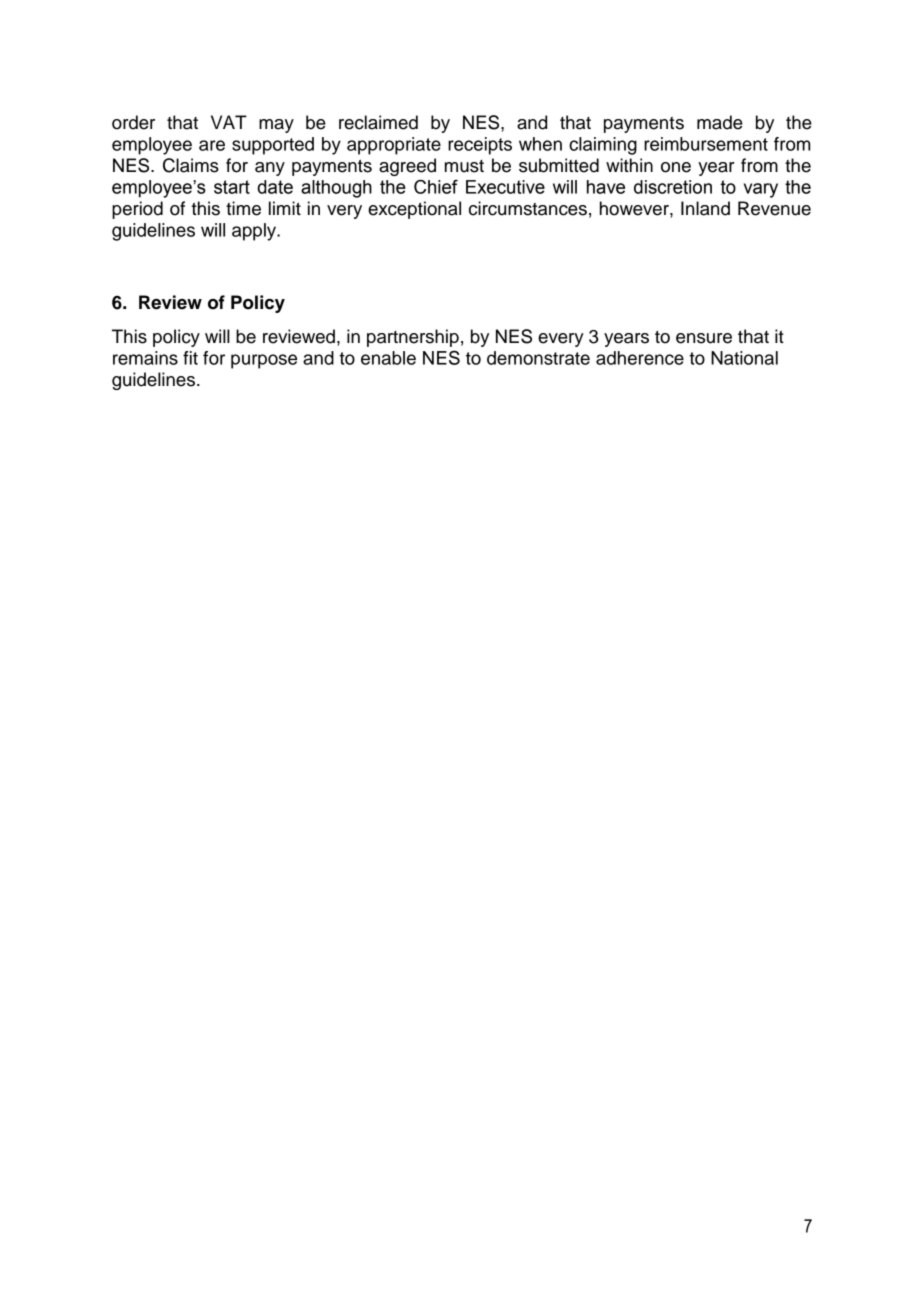 This page has height=1307, width=924. Describe the element at coordinates (191, 165) in the page. I see `Claims` at that location.
